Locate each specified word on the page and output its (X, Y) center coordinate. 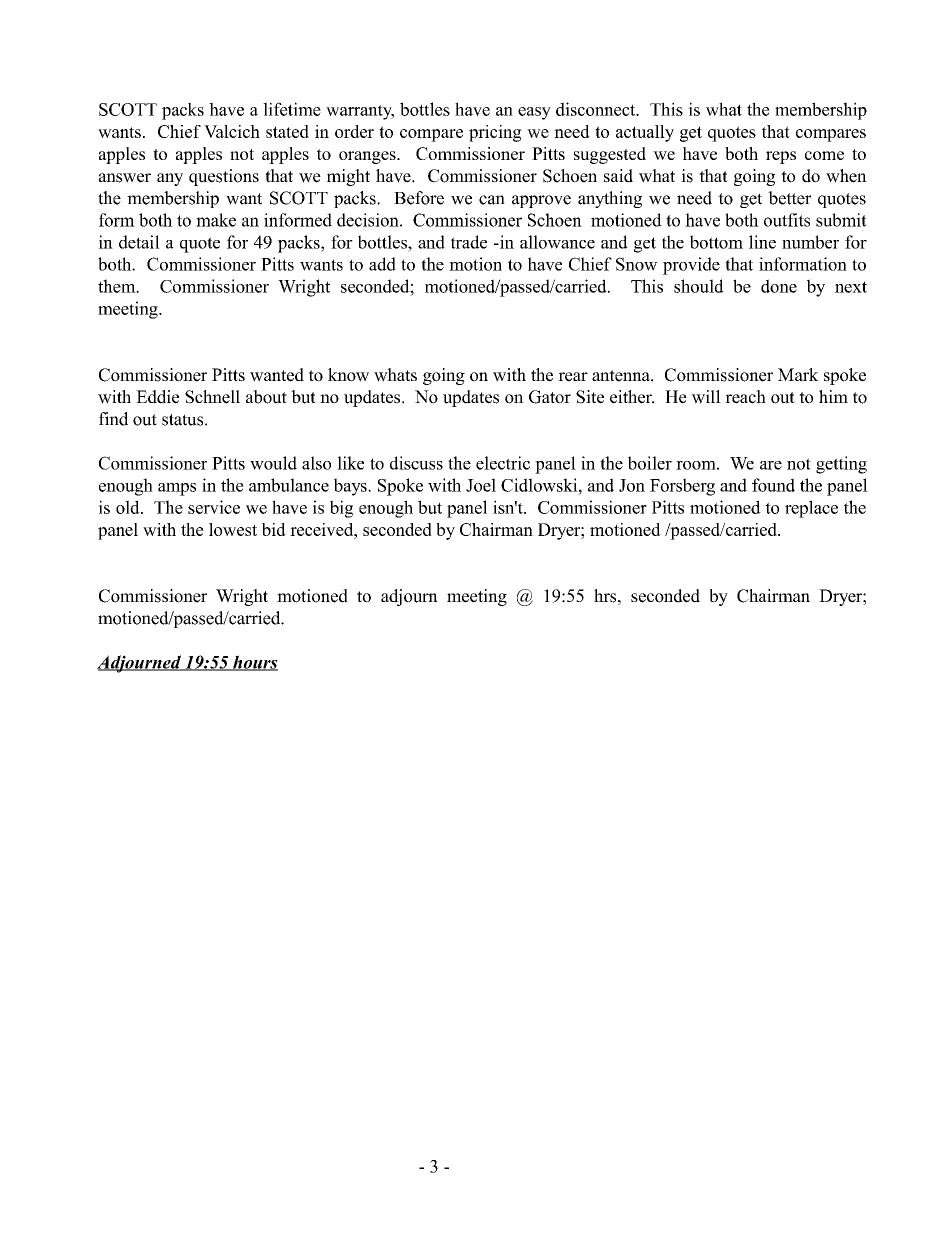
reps (781, 157)
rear (573, 377)
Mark (798, 374)
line (762, 242)
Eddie (157, 397)
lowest (233, 529)
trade (469, 242)
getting (841, 465)
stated (287, 131)
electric (503, 463)
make (216, 220)
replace (811, 509)
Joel (481, 485)
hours (254, 663)
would (273, 463)
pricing (495, 133)
